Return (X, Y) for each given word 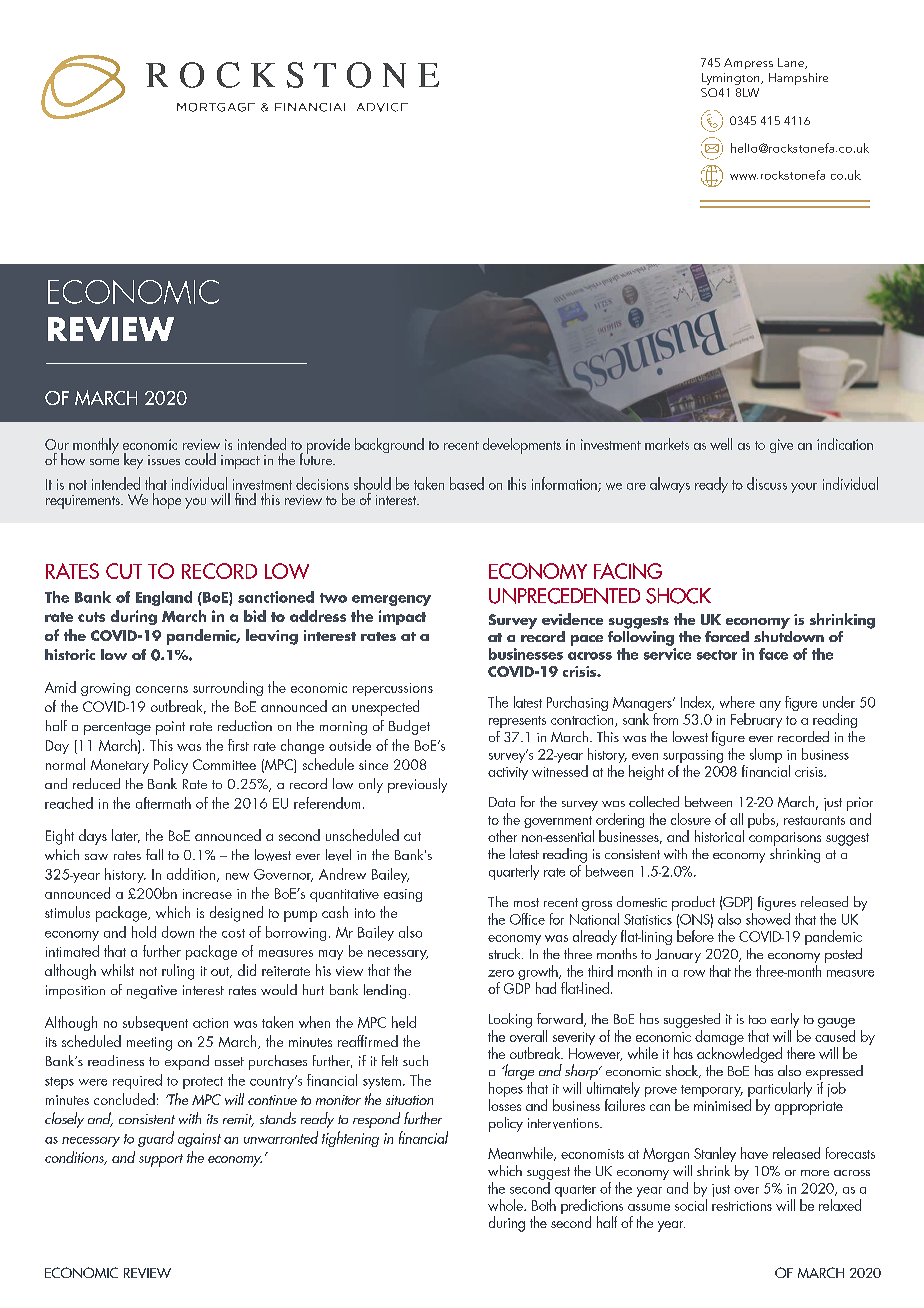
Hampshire (798, 79)
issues (164, 460)
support (161, 1160)
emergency (391, 600)
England (164, 598)
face (773, 654)
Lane (792, 63)
